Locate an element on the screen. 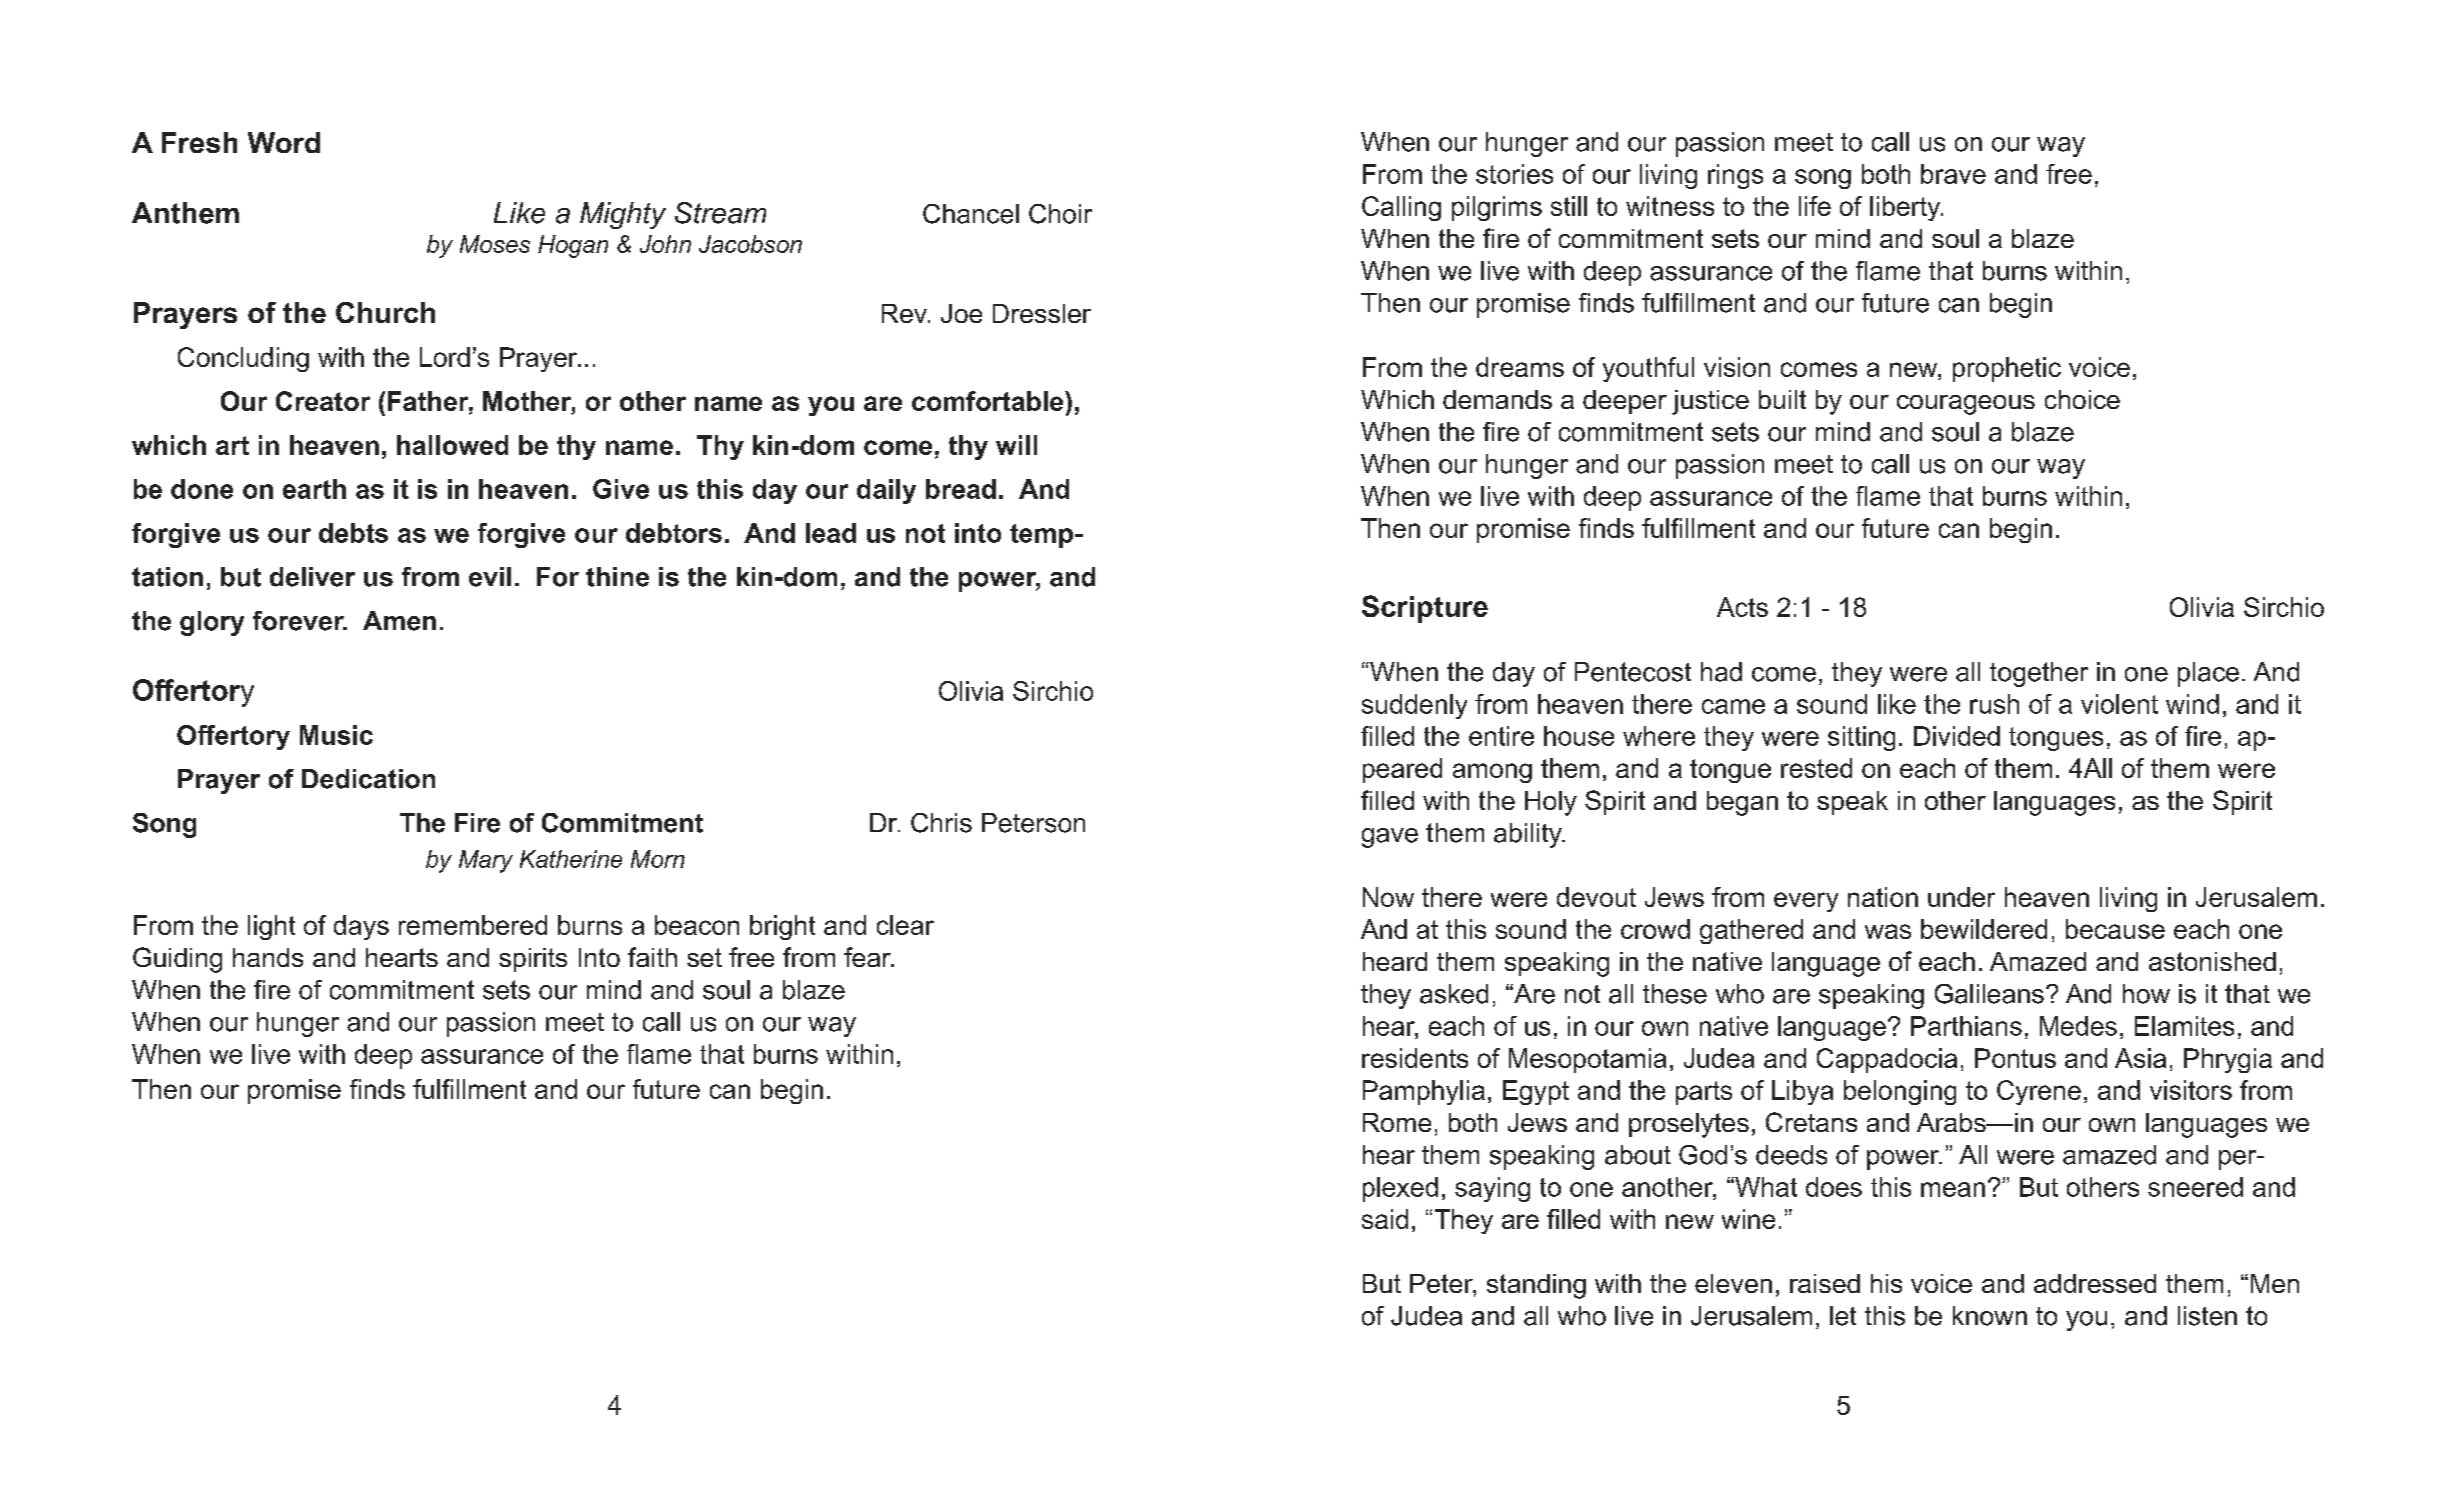 This screenshot has width=2458, height=1493. Pontus is located at coordinates (2015, 1058).
